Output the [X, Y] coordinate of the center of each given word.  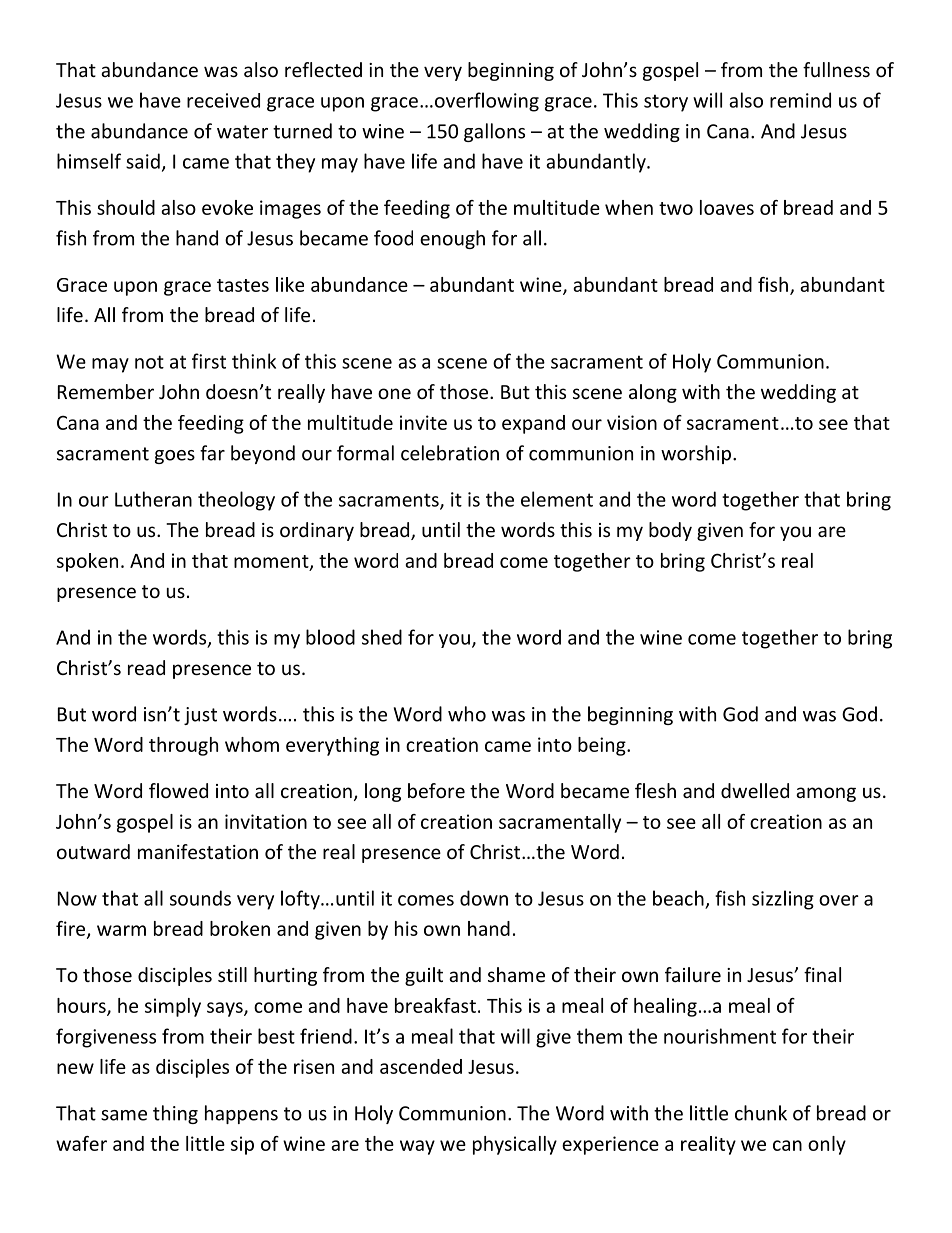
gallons [494, 132]
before [436, 790]
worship [696, 454]
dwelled [755, 790]
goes [175, 457]
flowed [178, 790]
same [124, 1115]
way [417, 1147]
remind [800, 100]
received [223, 100]
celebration [450, 453]
